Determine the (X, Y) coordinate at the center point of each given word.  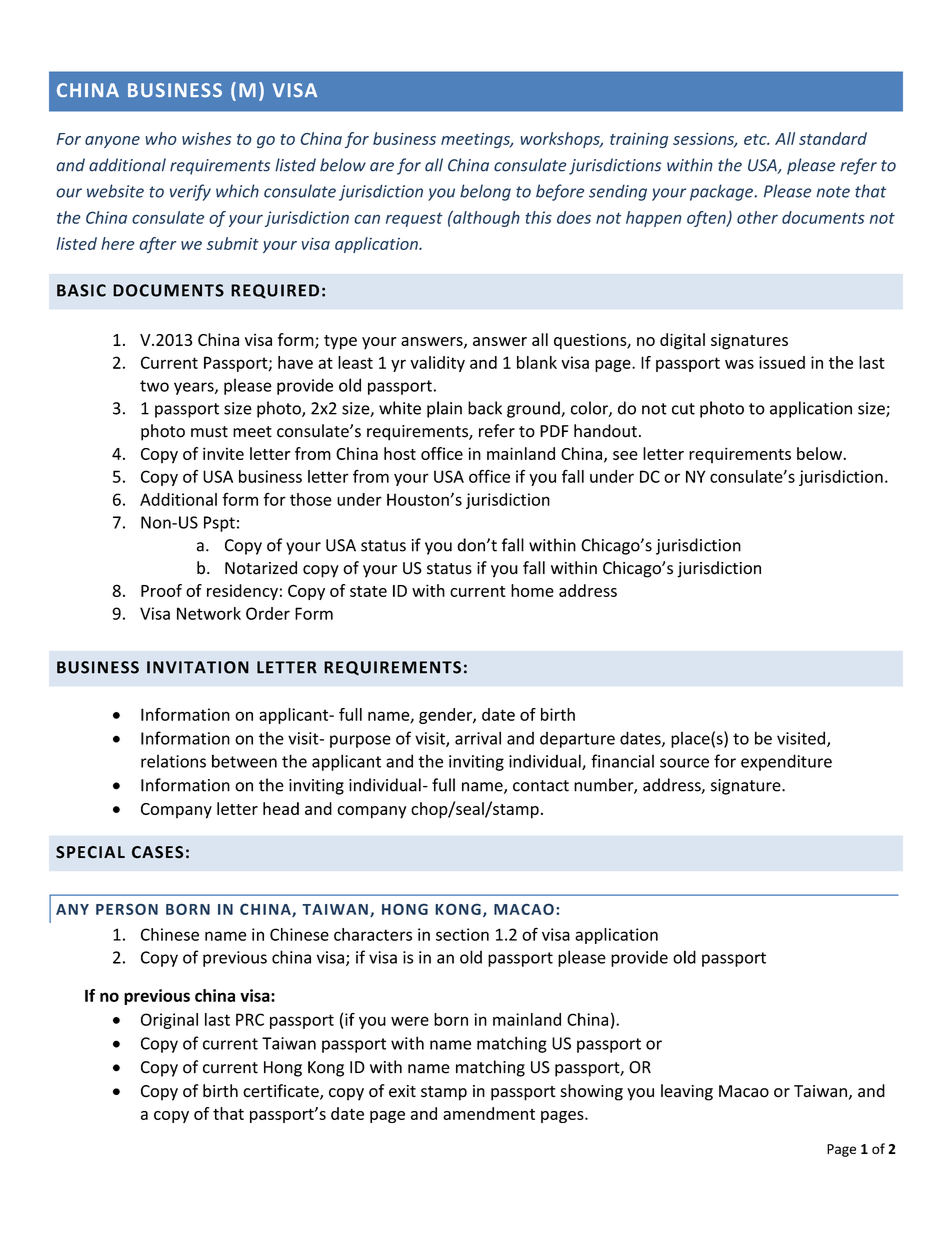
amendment (489, 1113)
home (532, 590)
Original (169, 1021)
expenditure (786, 762)
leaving (687, 1092)
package (721, 192)
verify (190, 192)
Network (209, 613)
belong (485, 192)
